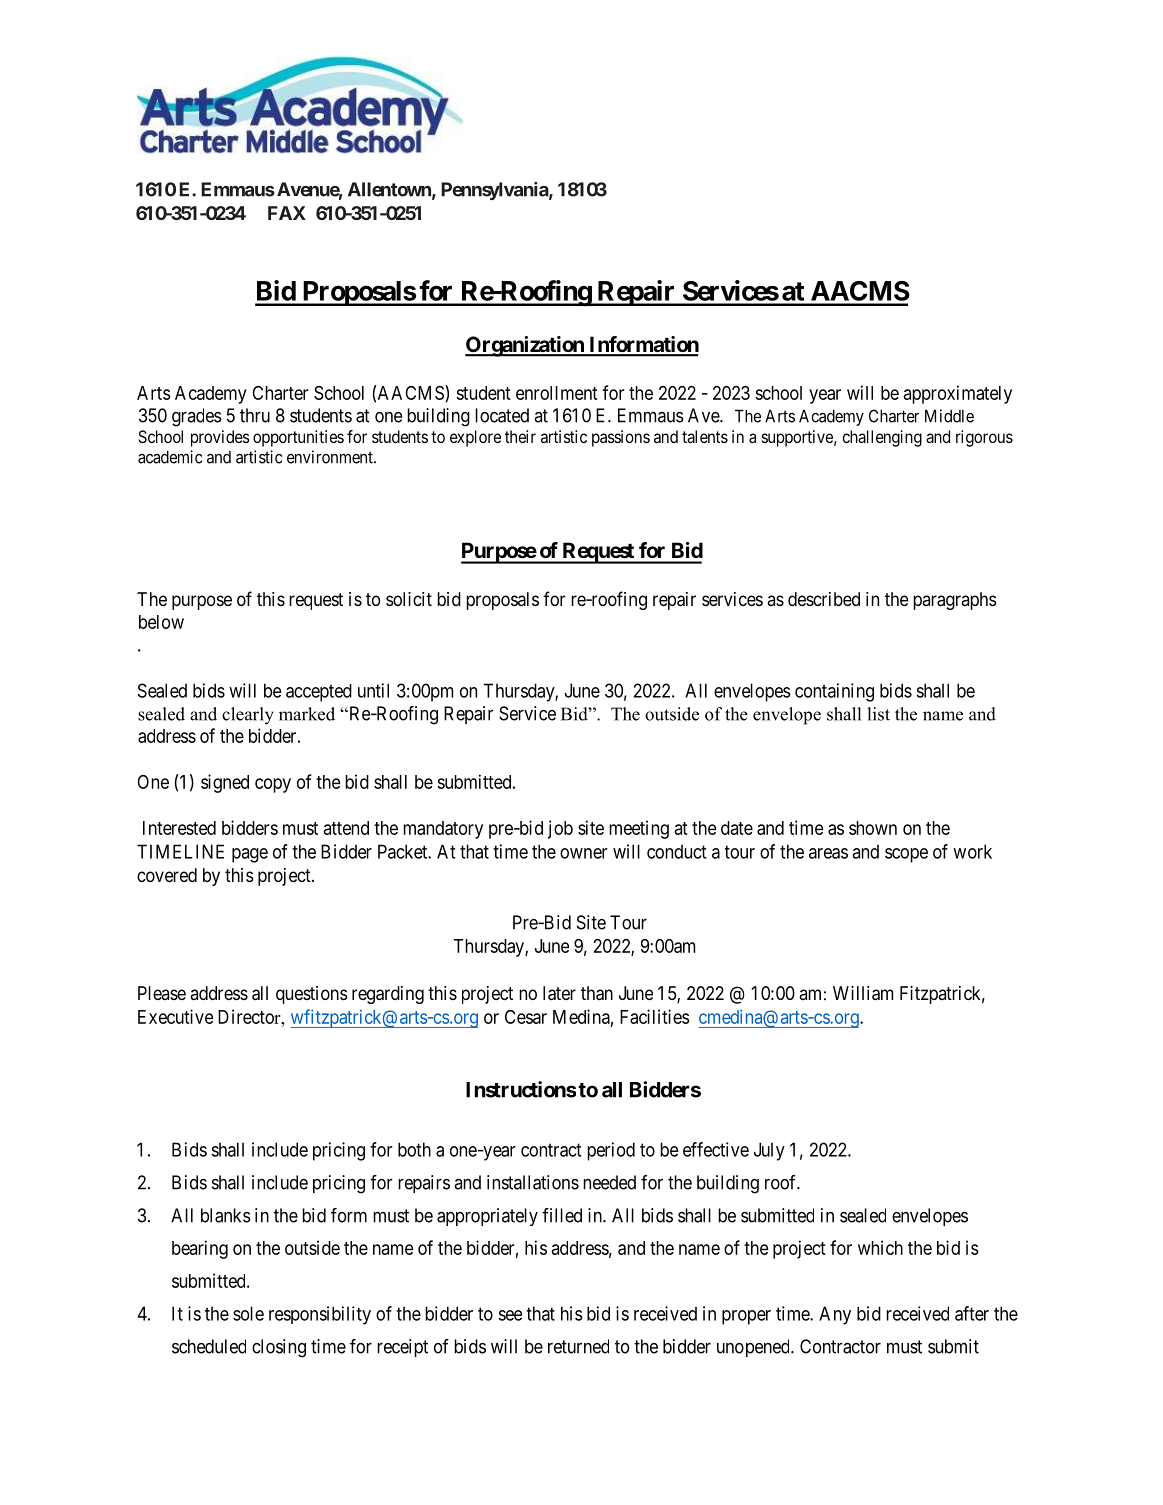 The height and width of the image is (1505, 1163). What do you see at coordinates (958, 394) in the image?
I see `approximately` at bounding box center [958, 394].
